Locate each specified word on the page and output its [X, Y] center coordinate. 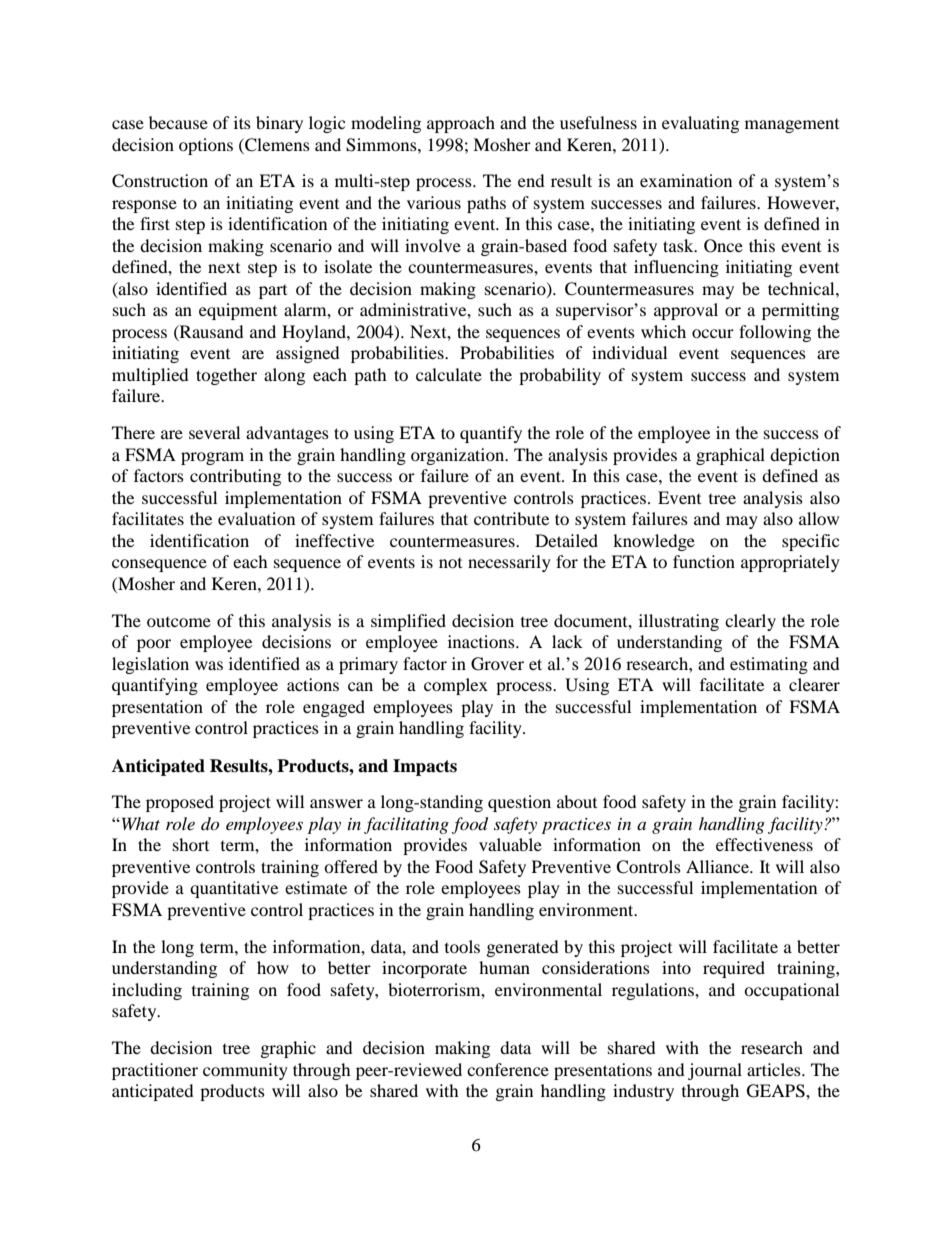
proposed [180, 803]
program [212, 458]
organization [459, 456]
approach [461, 124]
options [206, 146]
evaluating [700, 124]
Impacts [425, 767]
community [245, 1071]
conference [508, 1069]
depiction [805, 456]
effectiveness [764, 844]
